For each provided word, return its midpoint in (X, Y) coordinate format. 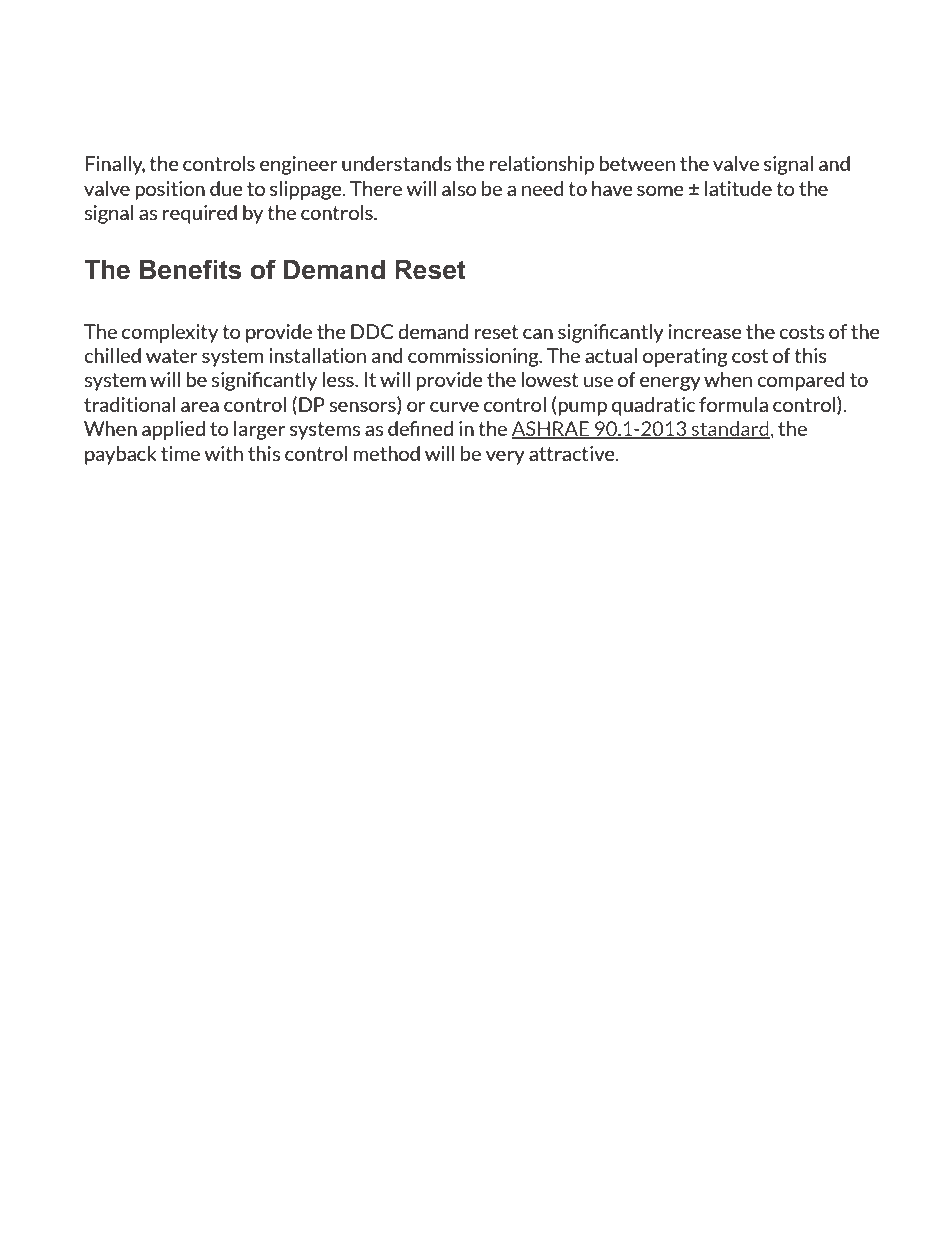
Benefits (190, 269)
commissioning (474, 357)
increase (705, 331)
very (505, 457)
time (180, 453)
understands (396, 163)
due (226, 188)
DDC (372, 331)
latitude (738, 188)
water (172, 356)
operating (685, 357)
